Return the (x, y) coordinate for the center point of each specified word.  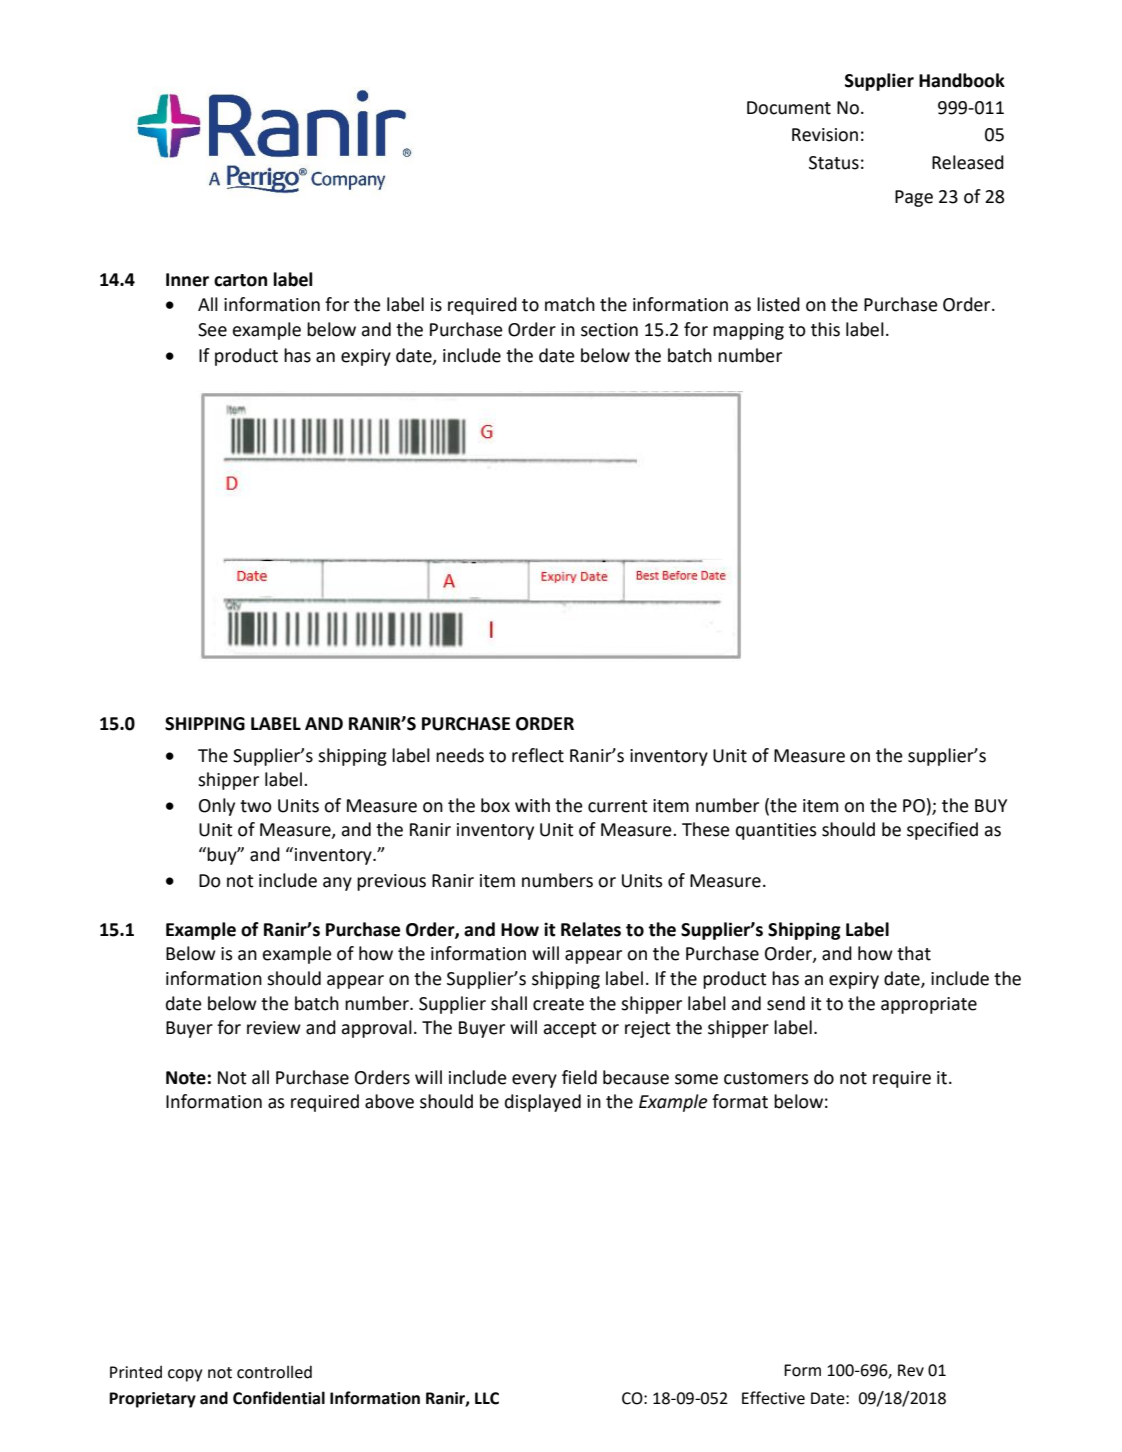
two (256, 806)
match (570, 304)
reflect (538, 755)
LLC (487, 1398)
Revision (825, 135)
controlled (274, 1372)
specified (942, 831)
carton (240, 280)
